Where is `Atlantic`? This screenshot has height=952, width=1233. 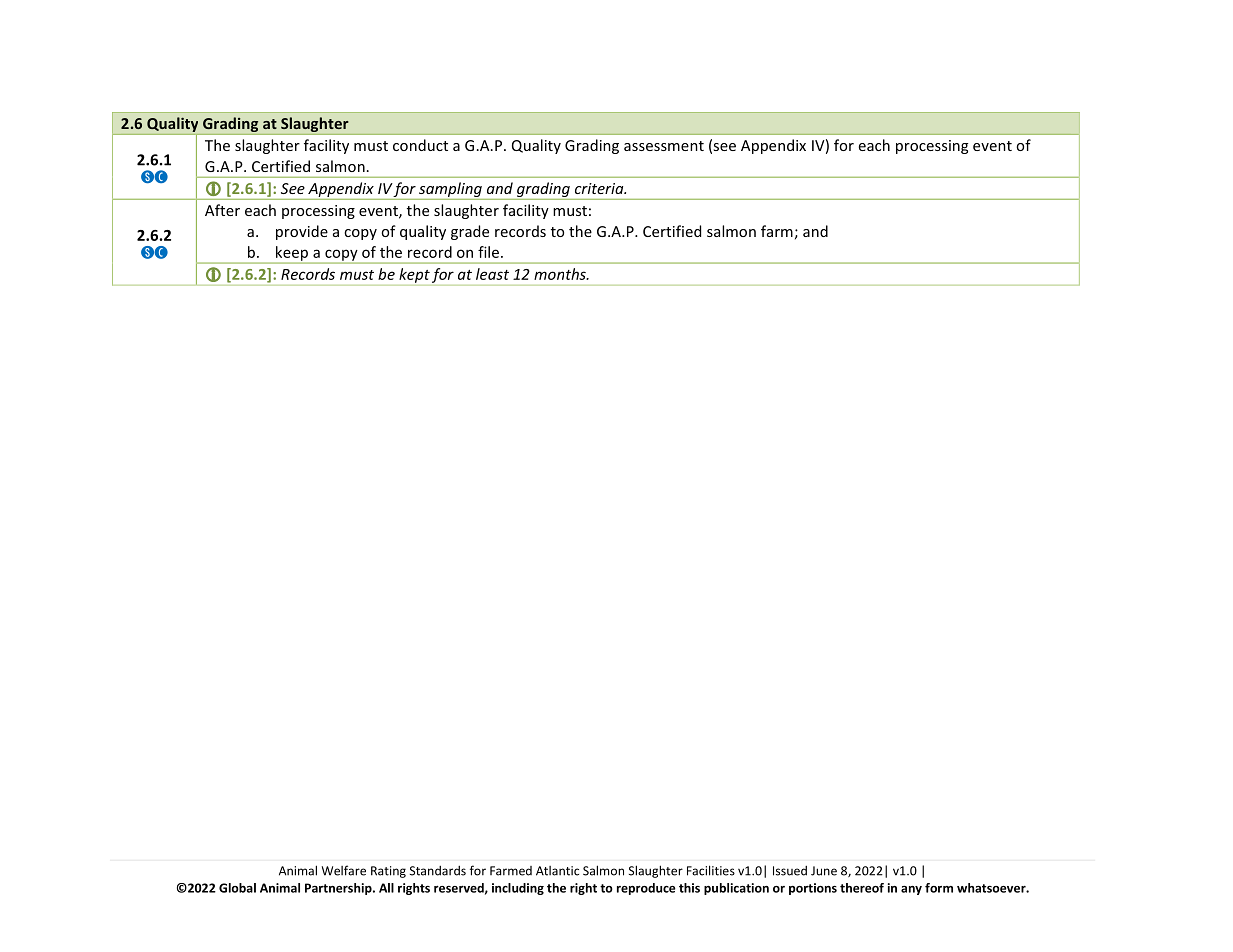 Atlantic is located at coordinates (557, 871).
